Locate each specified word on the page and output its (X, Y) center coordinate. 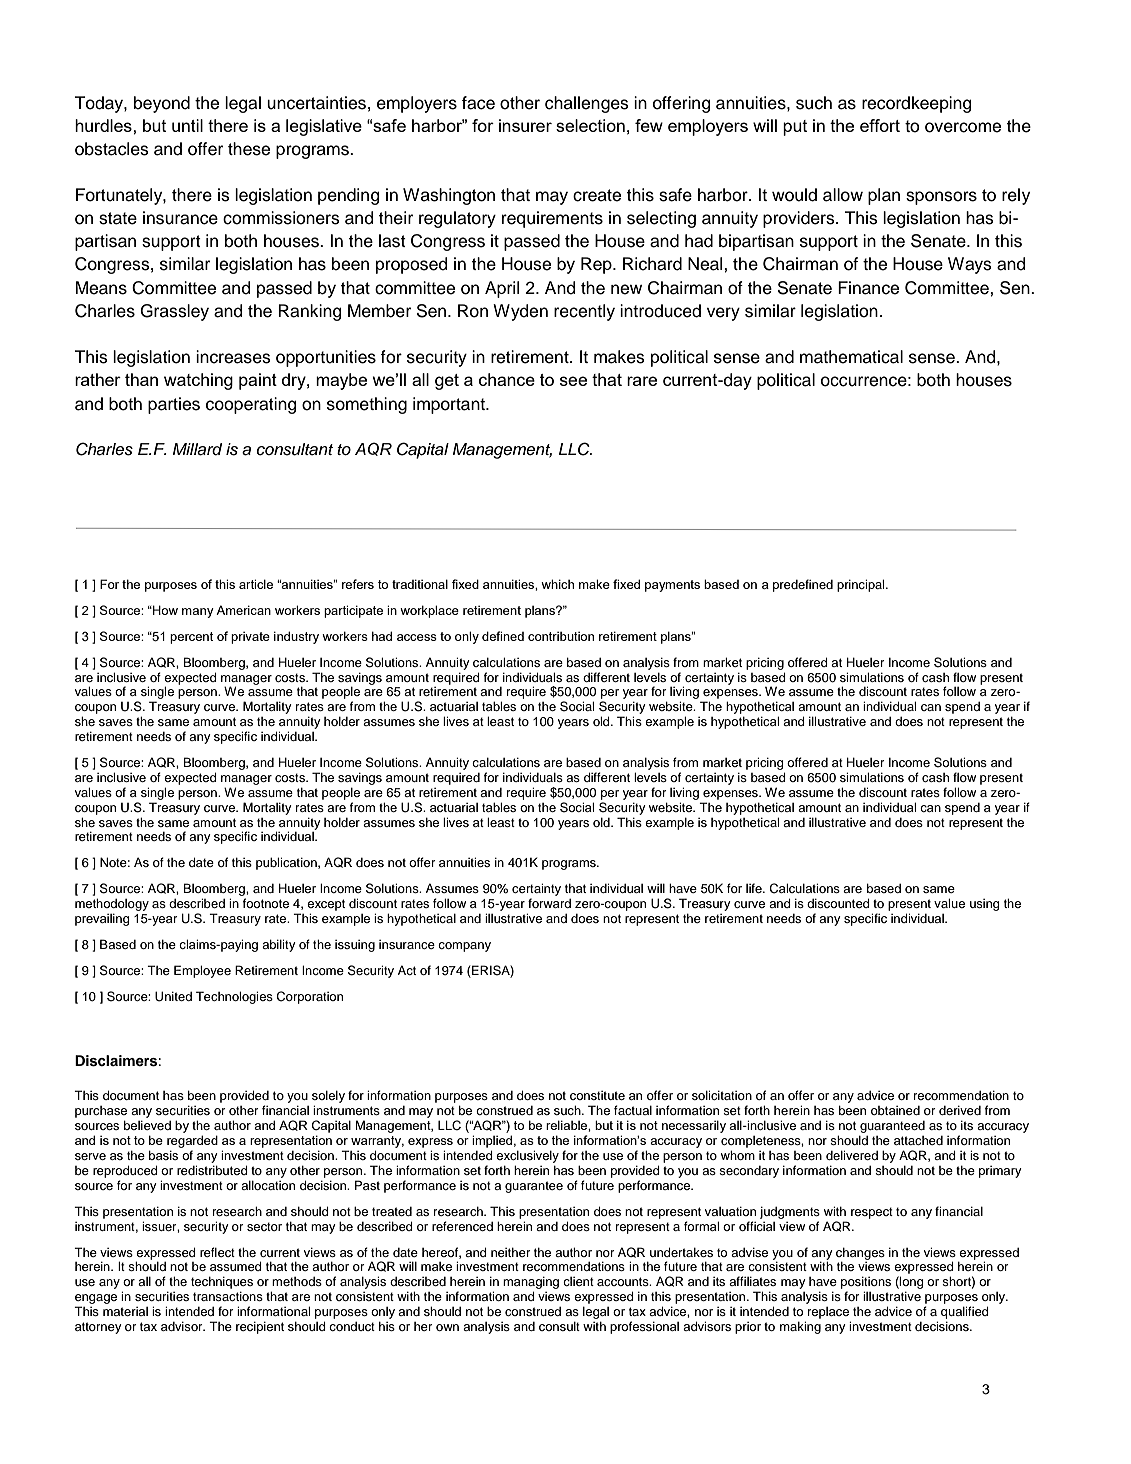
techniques (222, 1282)
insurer (525, 125)
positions (866, 1282)
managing (531, 1284)
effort (880, 125)
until (187, 125)
